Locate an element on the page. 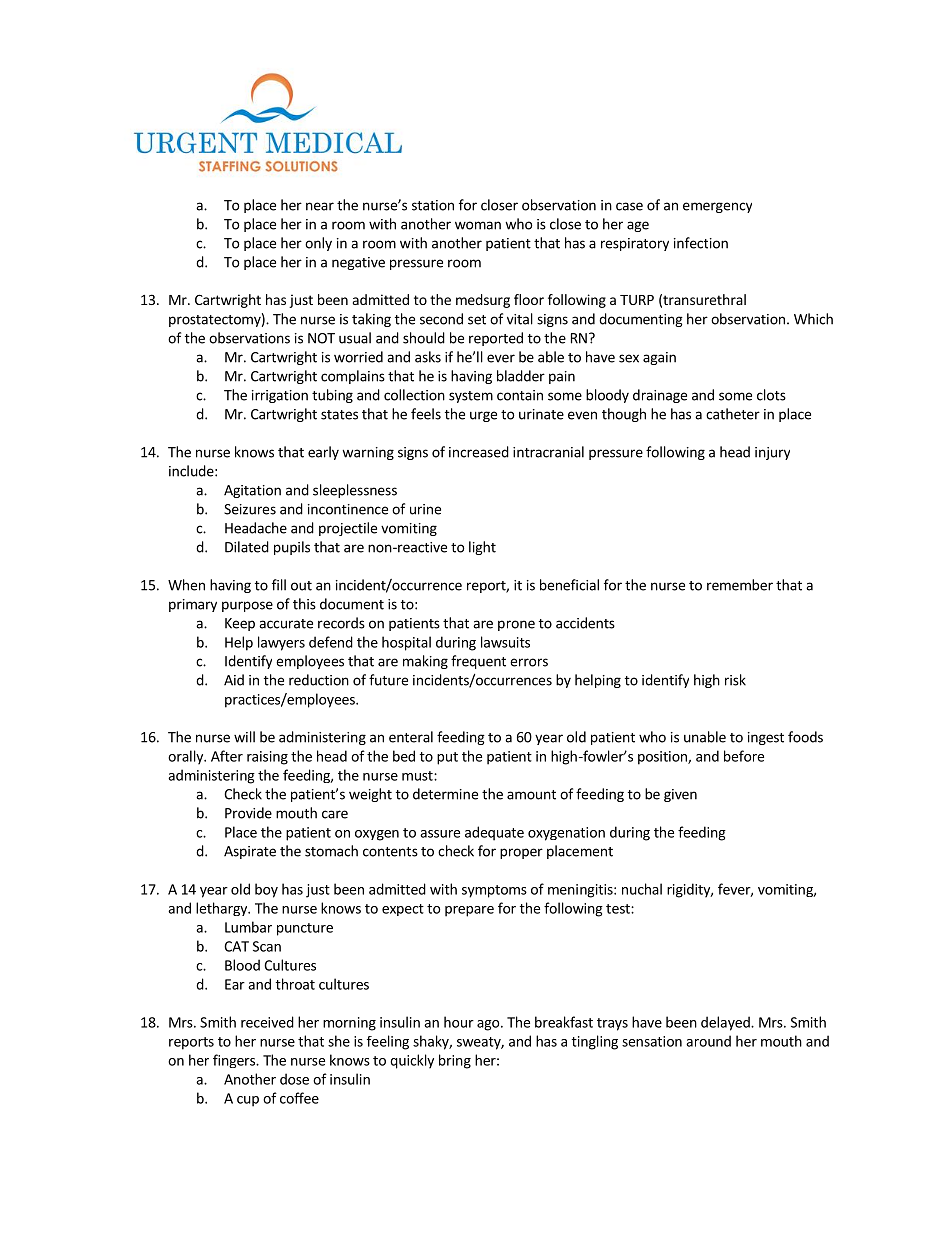  infection is located at coordinates (701, 243).
